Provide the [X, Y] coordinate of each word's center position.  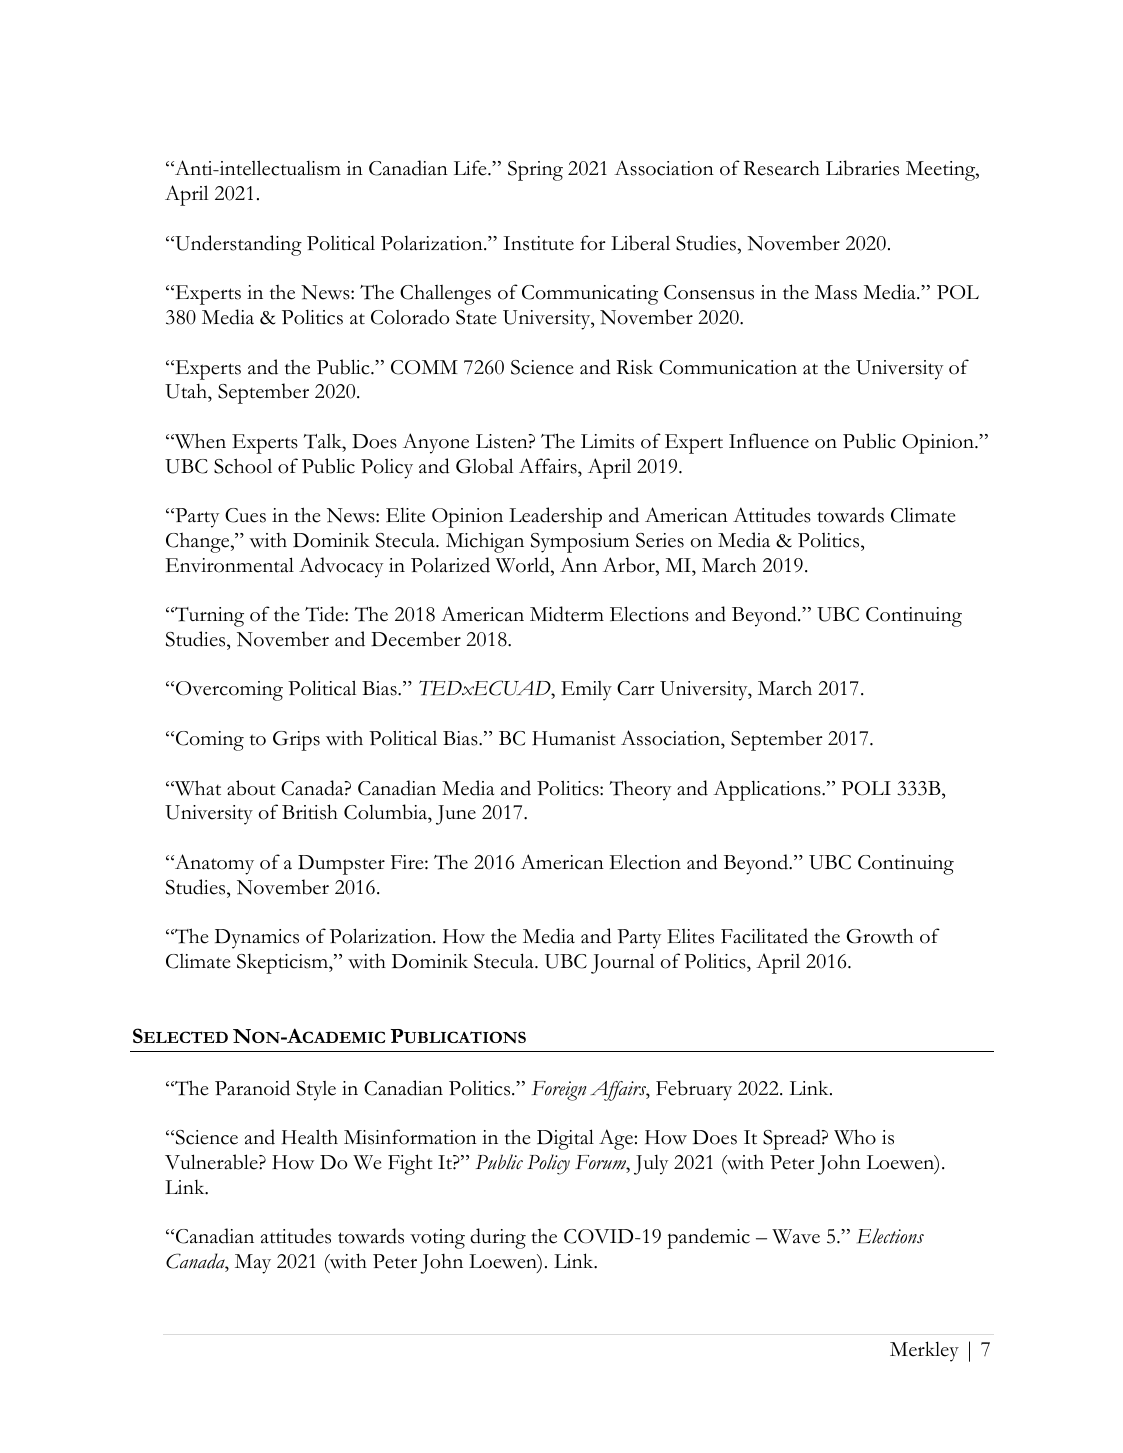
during [498, 1238]
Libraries [862, 168]
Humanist [574, 738]
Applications [768, 790]
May [253, 1264]
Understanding [237, 245]
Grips [296, 741]
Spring [535, 171]
